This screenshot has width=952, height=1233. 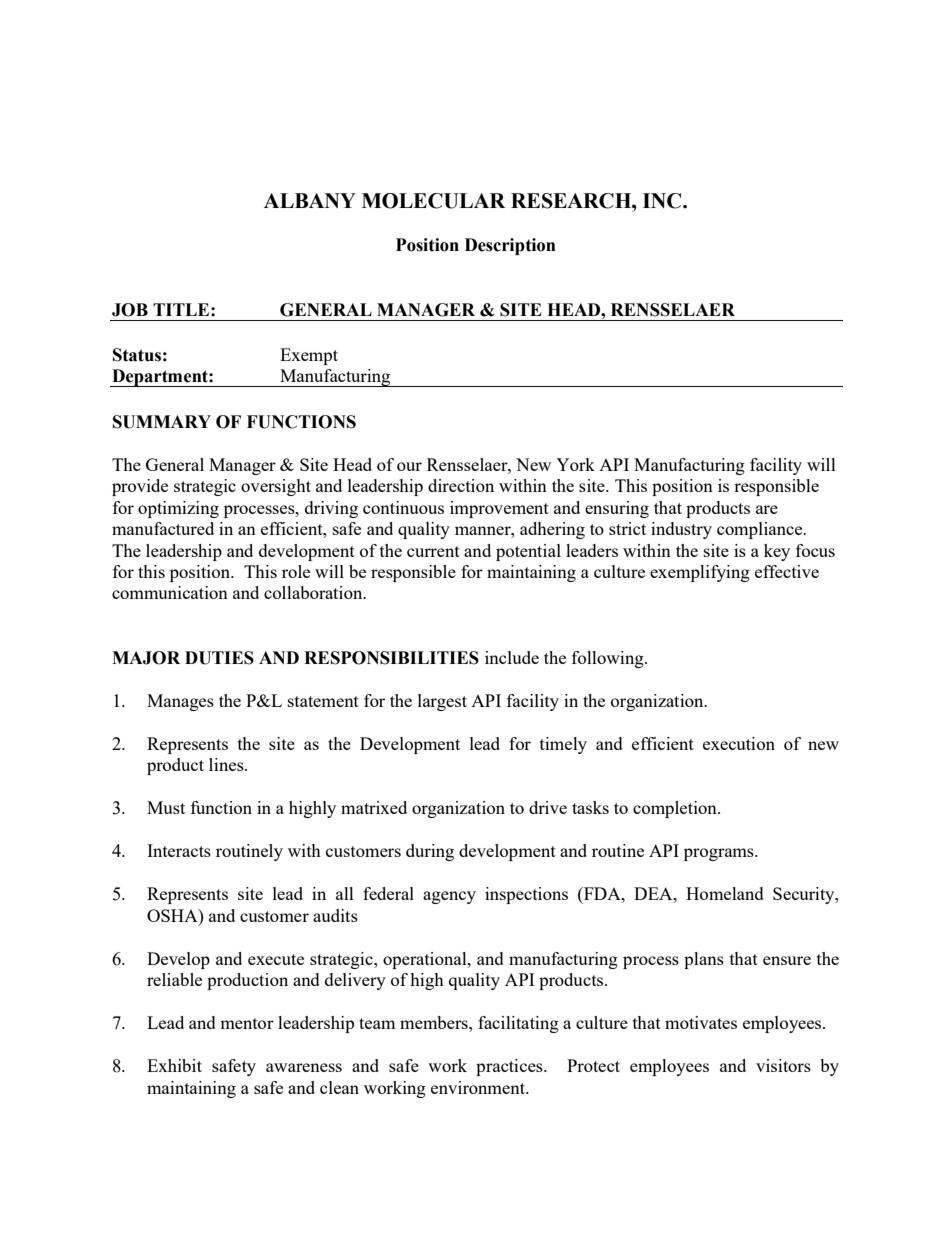 I want to click on exemplifying, so click(x=700, y=573).
